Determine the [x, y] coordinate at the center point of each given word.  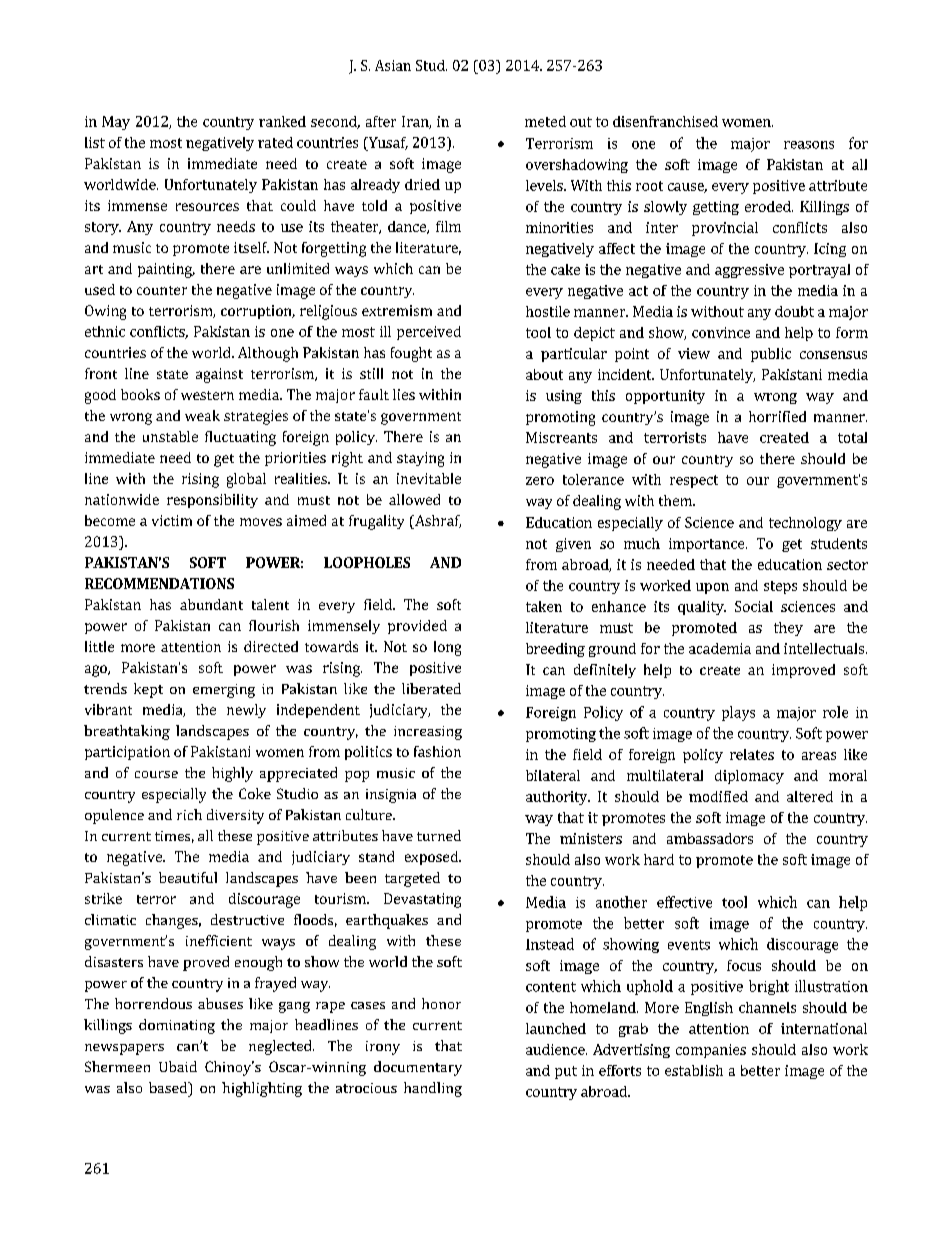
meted [545, 121]
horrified [777, 416]
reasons [809, 145]
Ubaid [178, 1066]
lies [404, 394]
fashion [437, 751]
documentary [418, 1068]
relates [752, 754]
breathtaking [127, 732]
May [116, 123]
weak [202, 415]
